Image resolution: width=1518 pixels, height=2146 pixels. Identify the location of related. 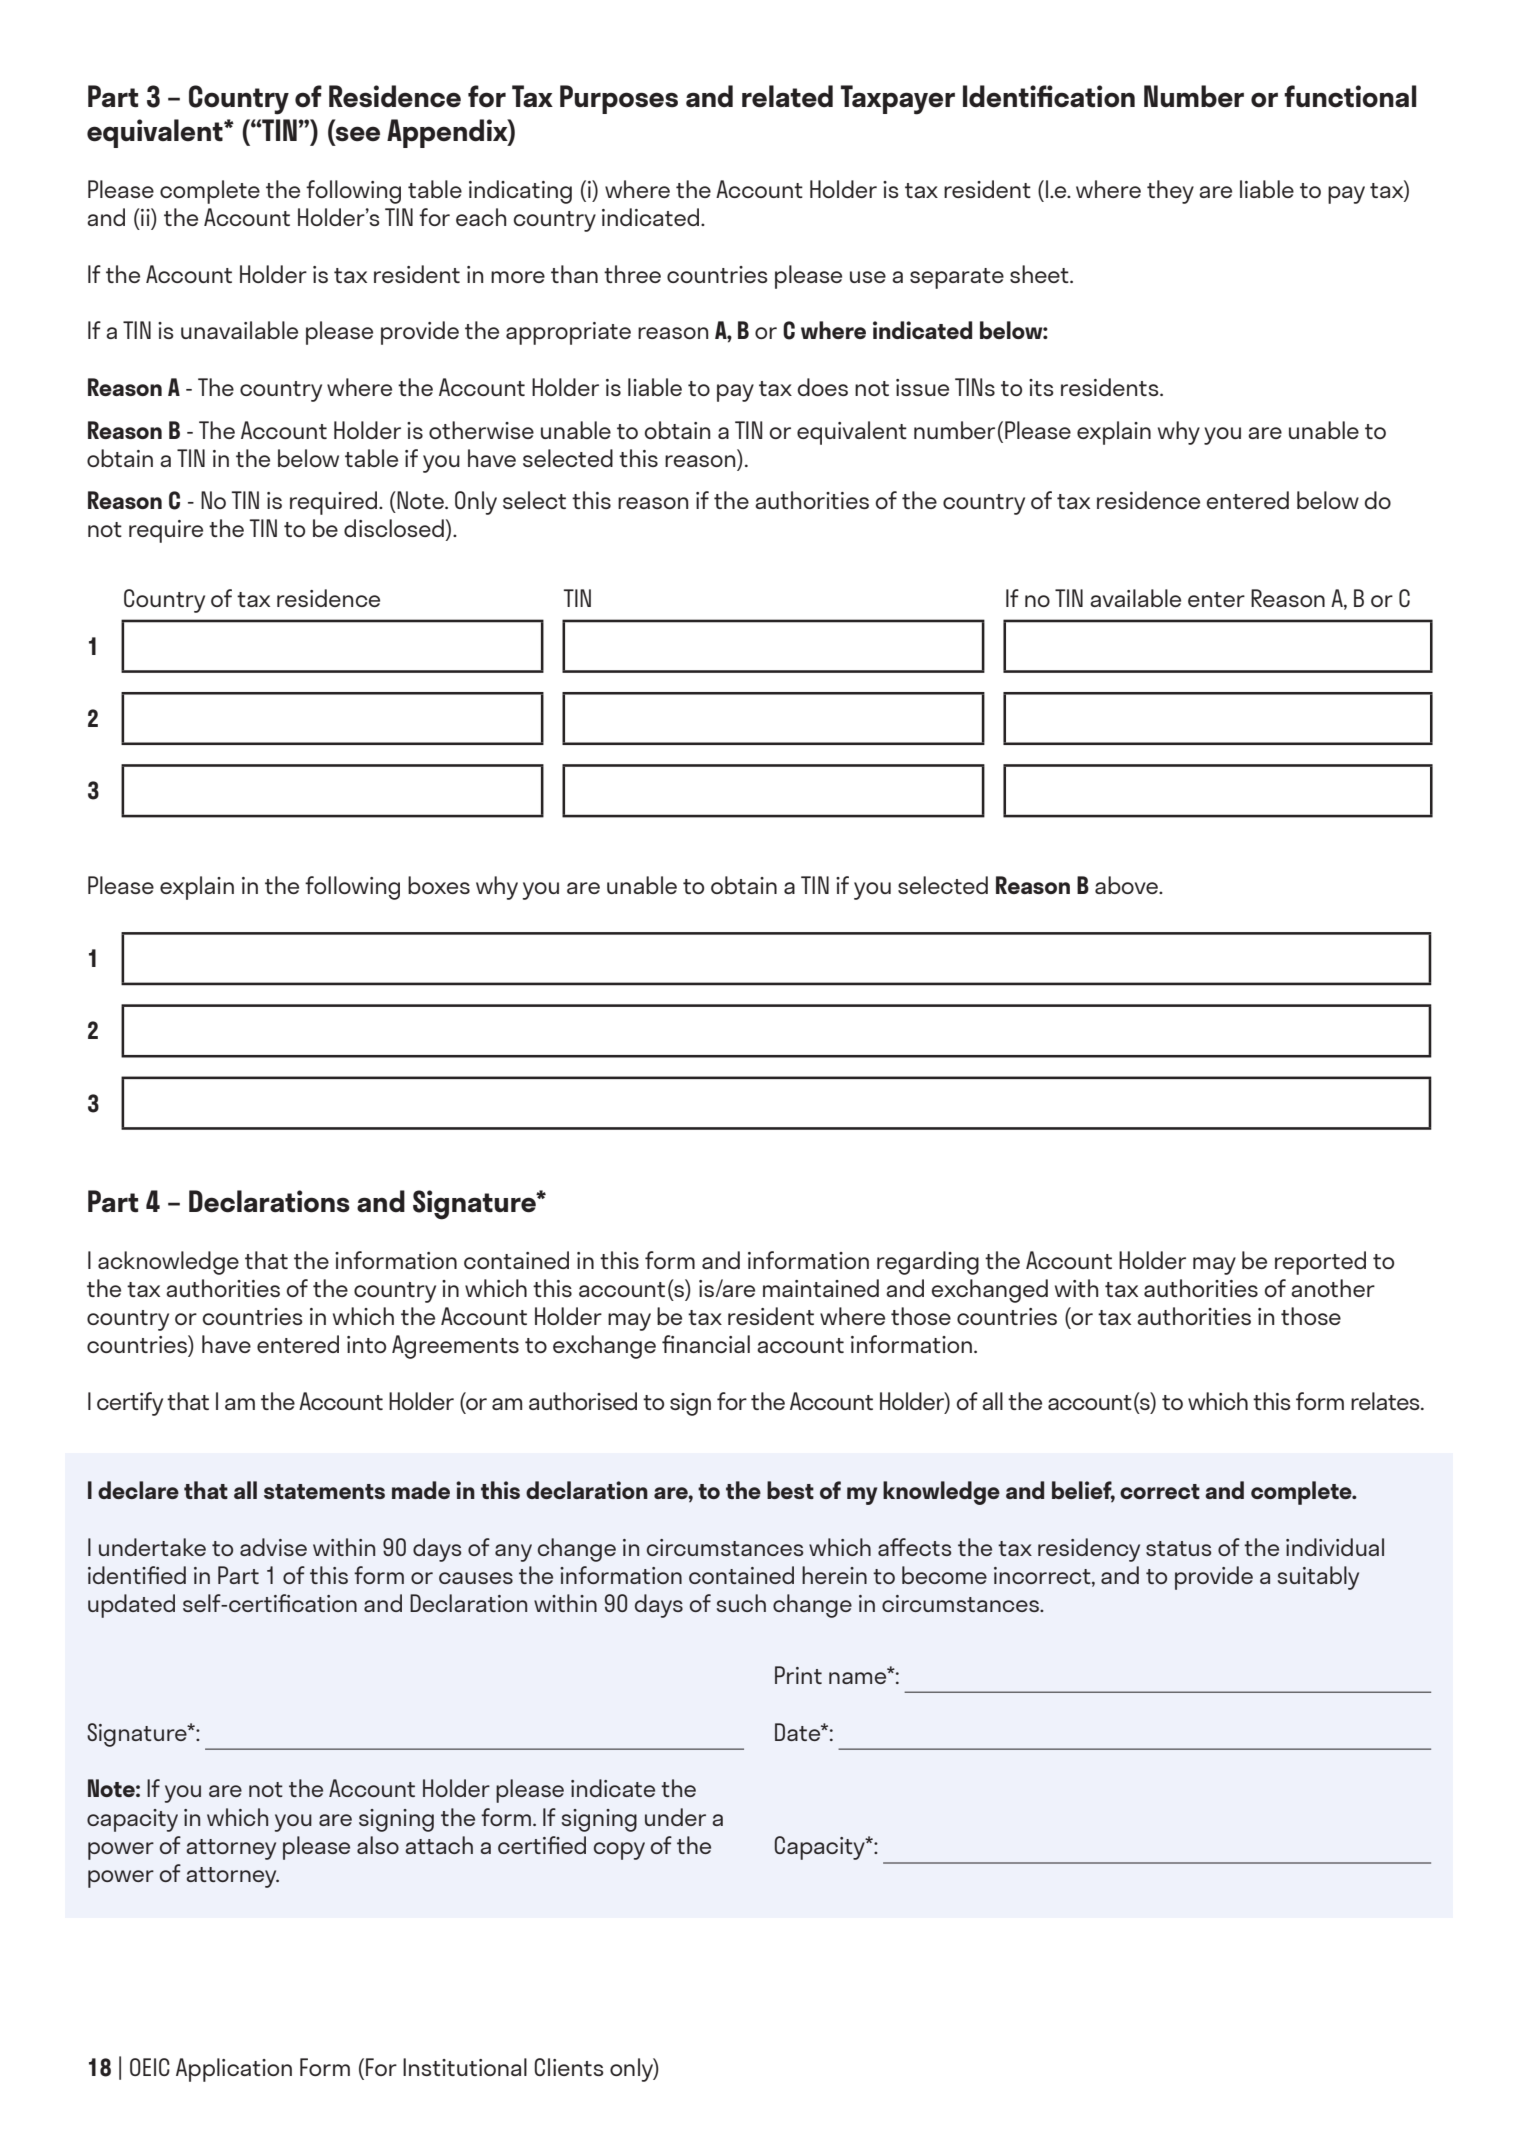
(787, 96).
